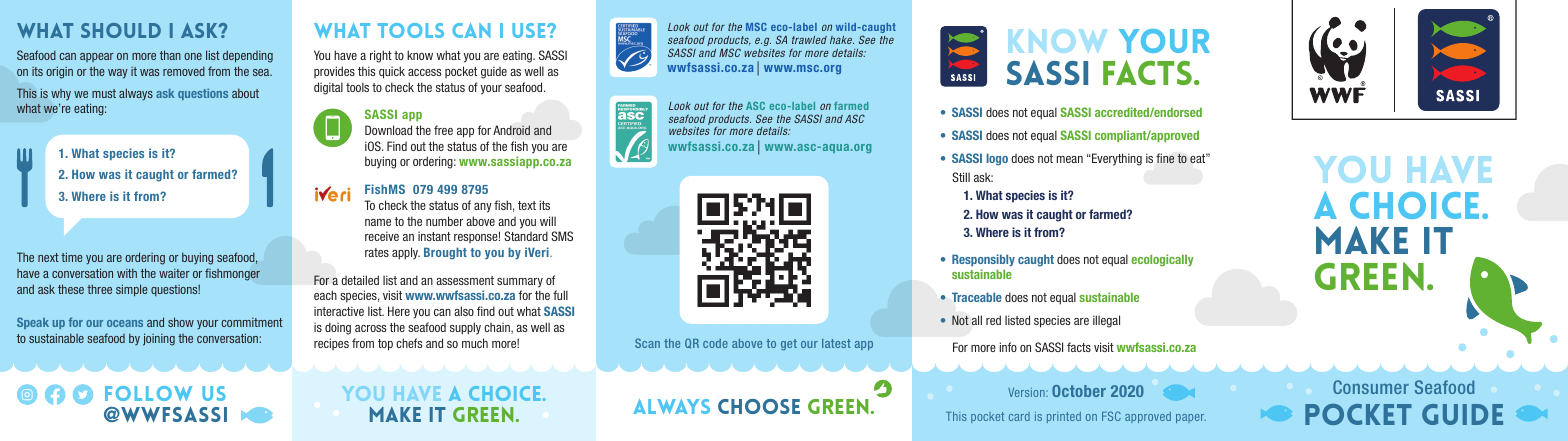  I want to click on trawled, so click(809, 40).
